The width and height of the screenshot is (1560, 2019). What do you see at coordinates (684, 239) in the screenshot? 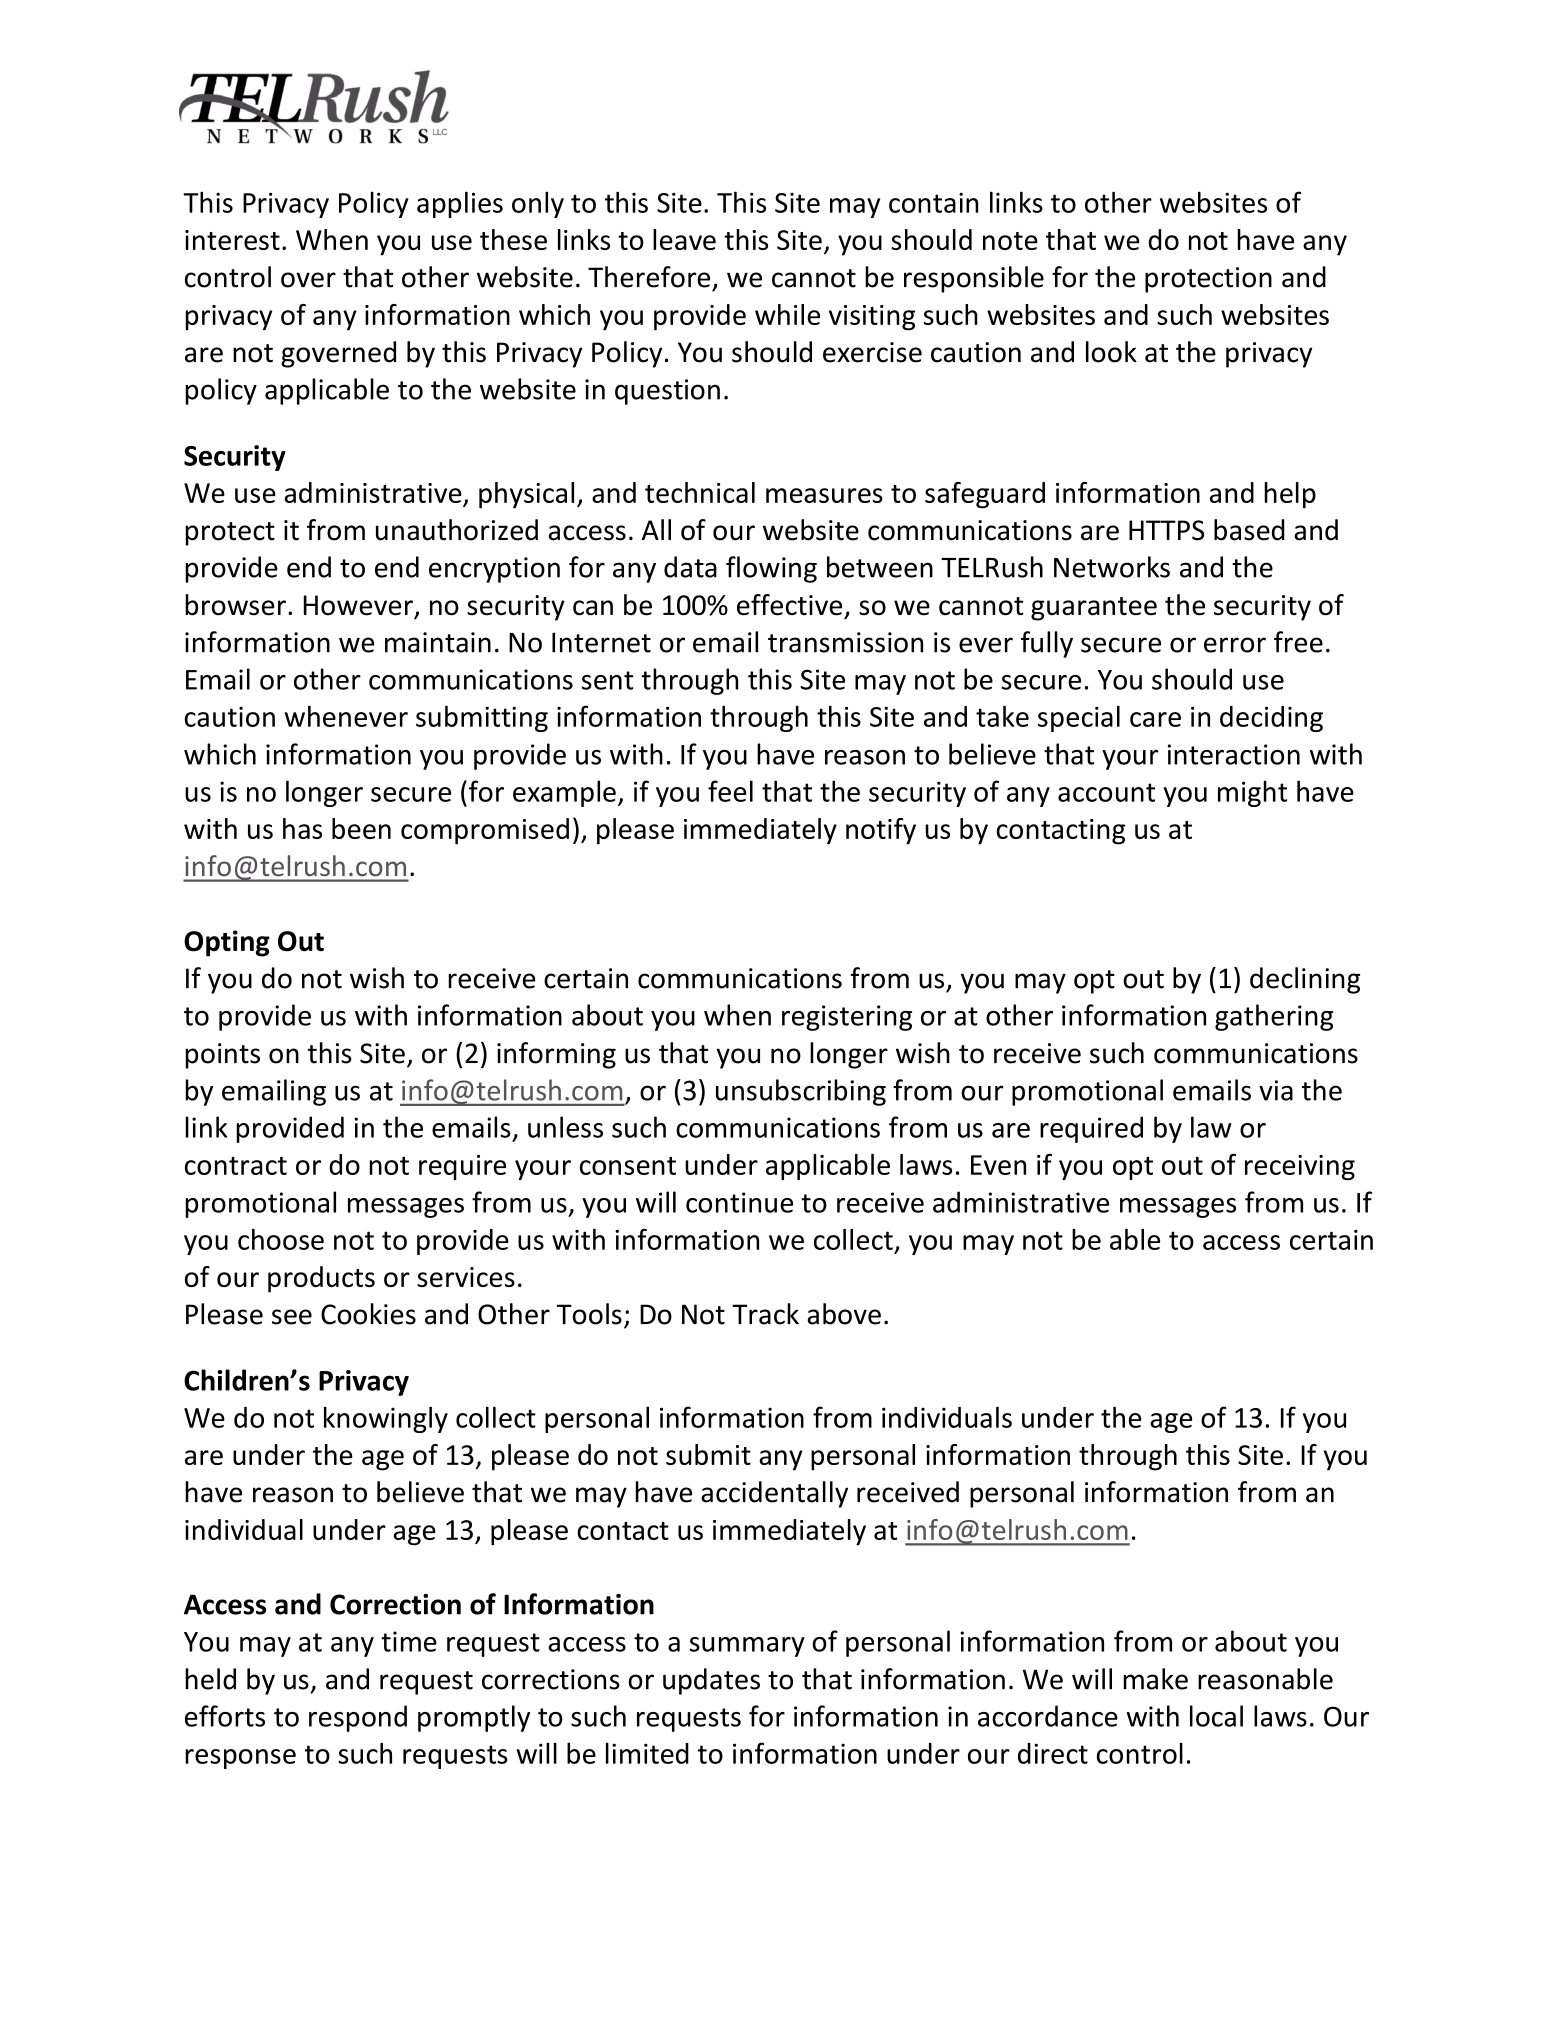
I see `leave` at bounding box center [684, 239].
